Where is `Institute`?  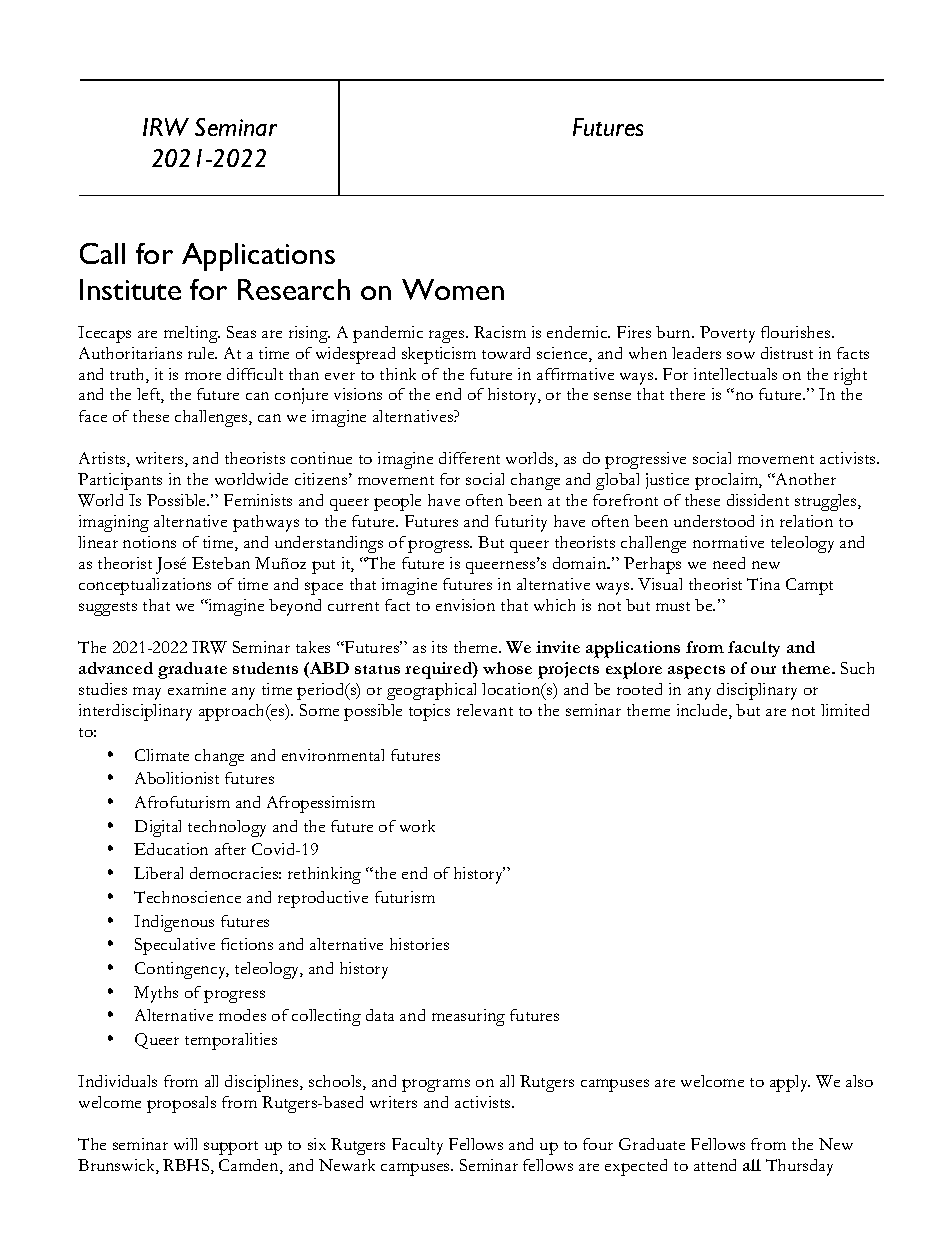
Institute is located at coordinates (130, 289).
